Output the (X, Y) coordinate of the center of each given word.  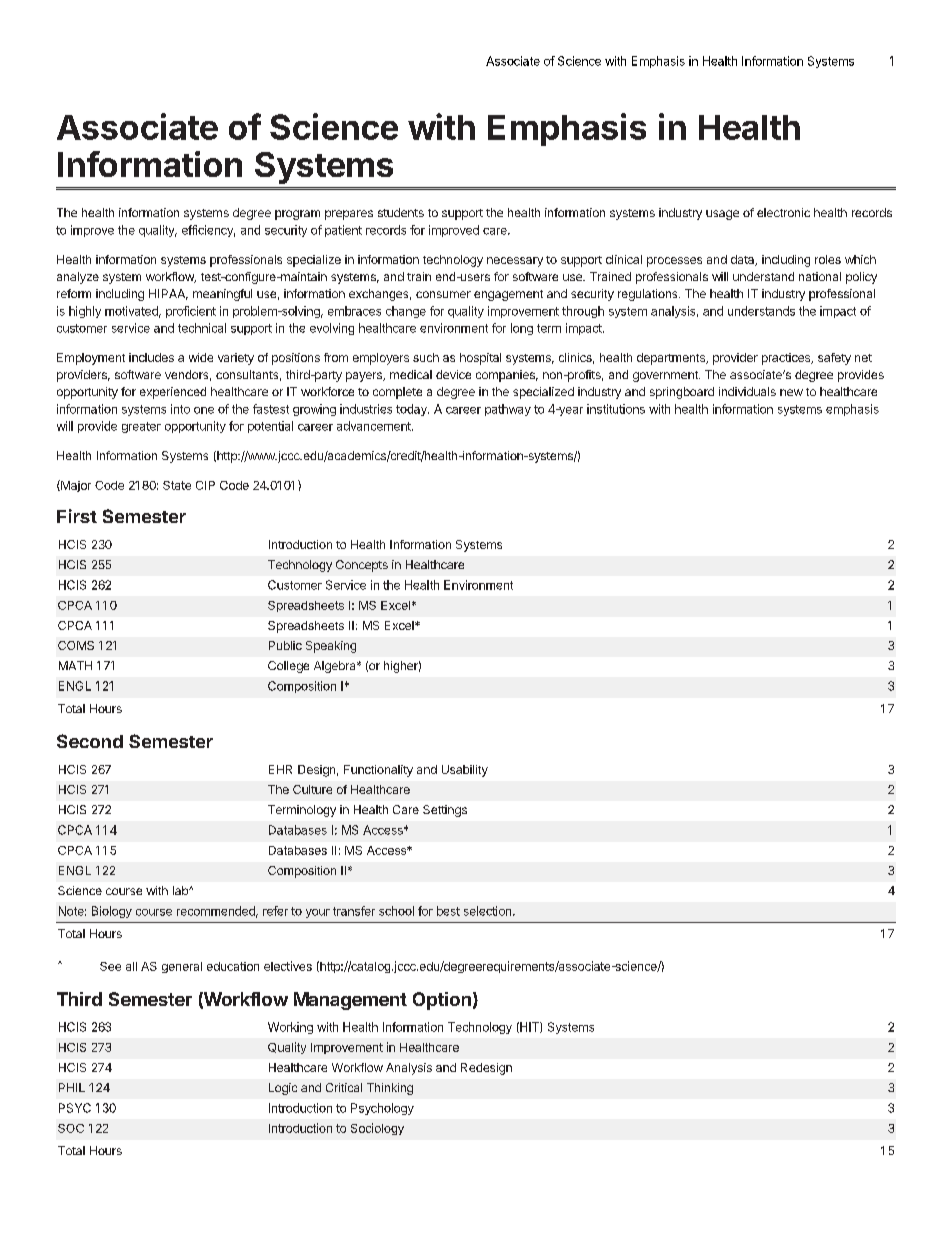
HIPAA (168, 294)
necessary (515, 262)
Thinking (390, 1089)
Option (442, 1001)
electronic (783, 212)
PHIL (72, 1087)
